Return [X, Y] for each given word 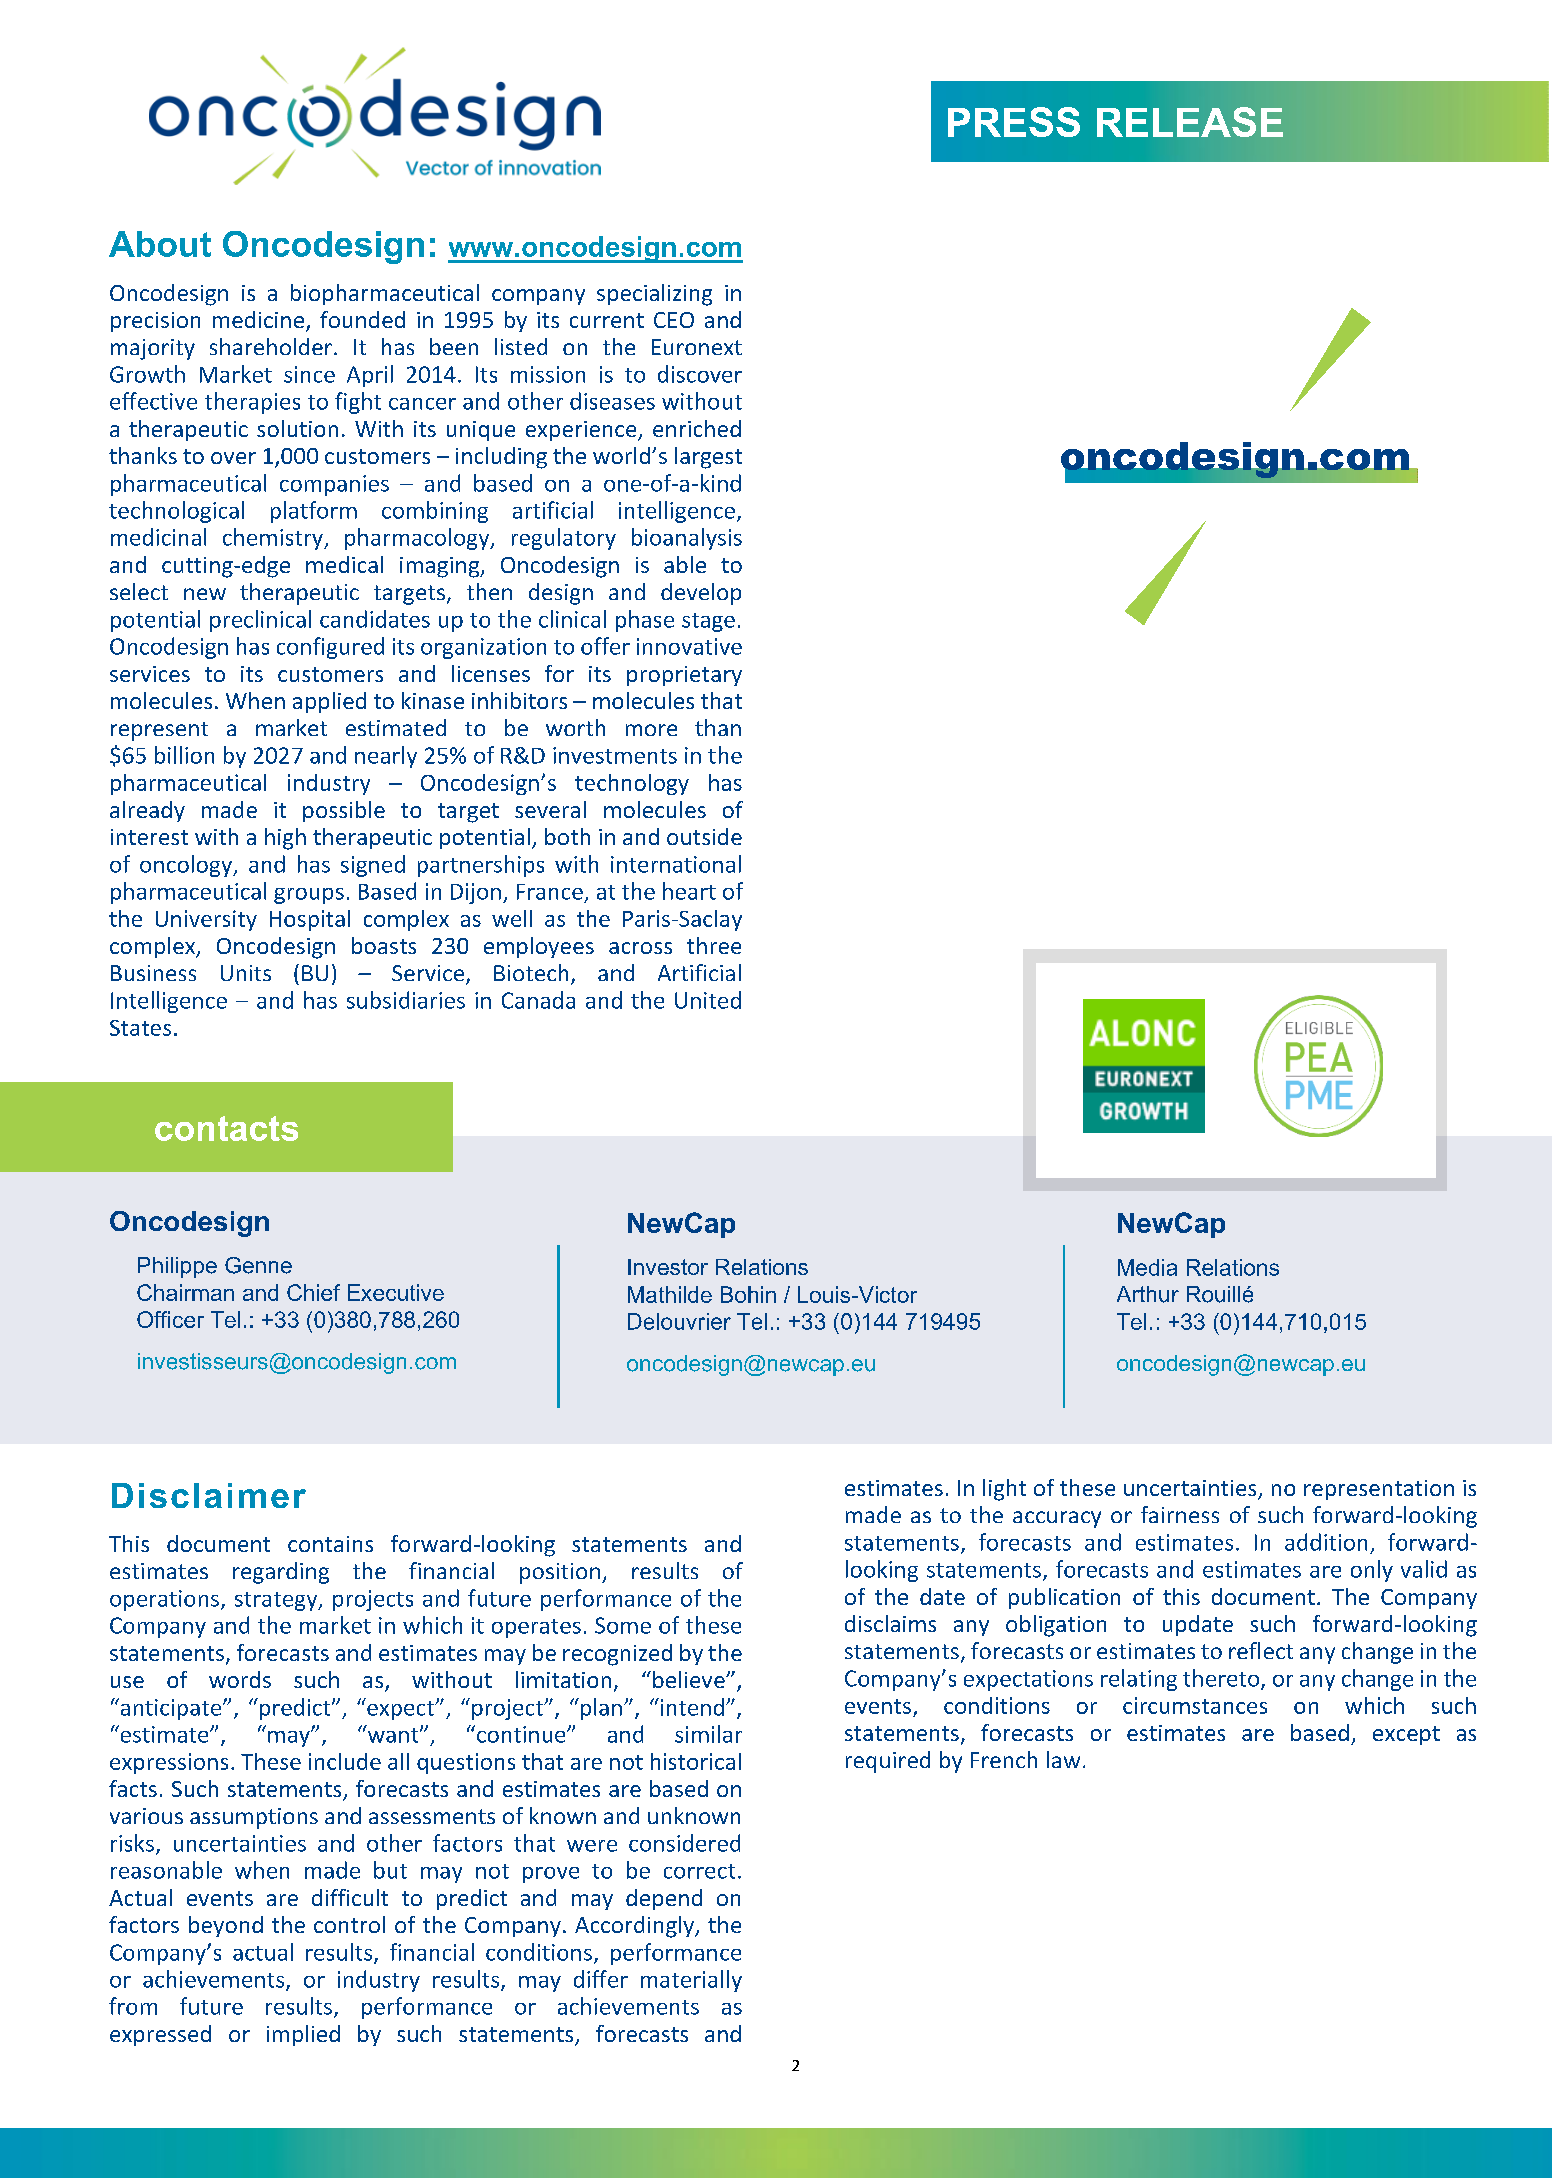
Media [1147, 1267]
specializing [654, 295]
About [160, 244]
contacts [226, 1128]
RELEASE [1190, 122]
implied [303, 2035]
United [708, 1000]
